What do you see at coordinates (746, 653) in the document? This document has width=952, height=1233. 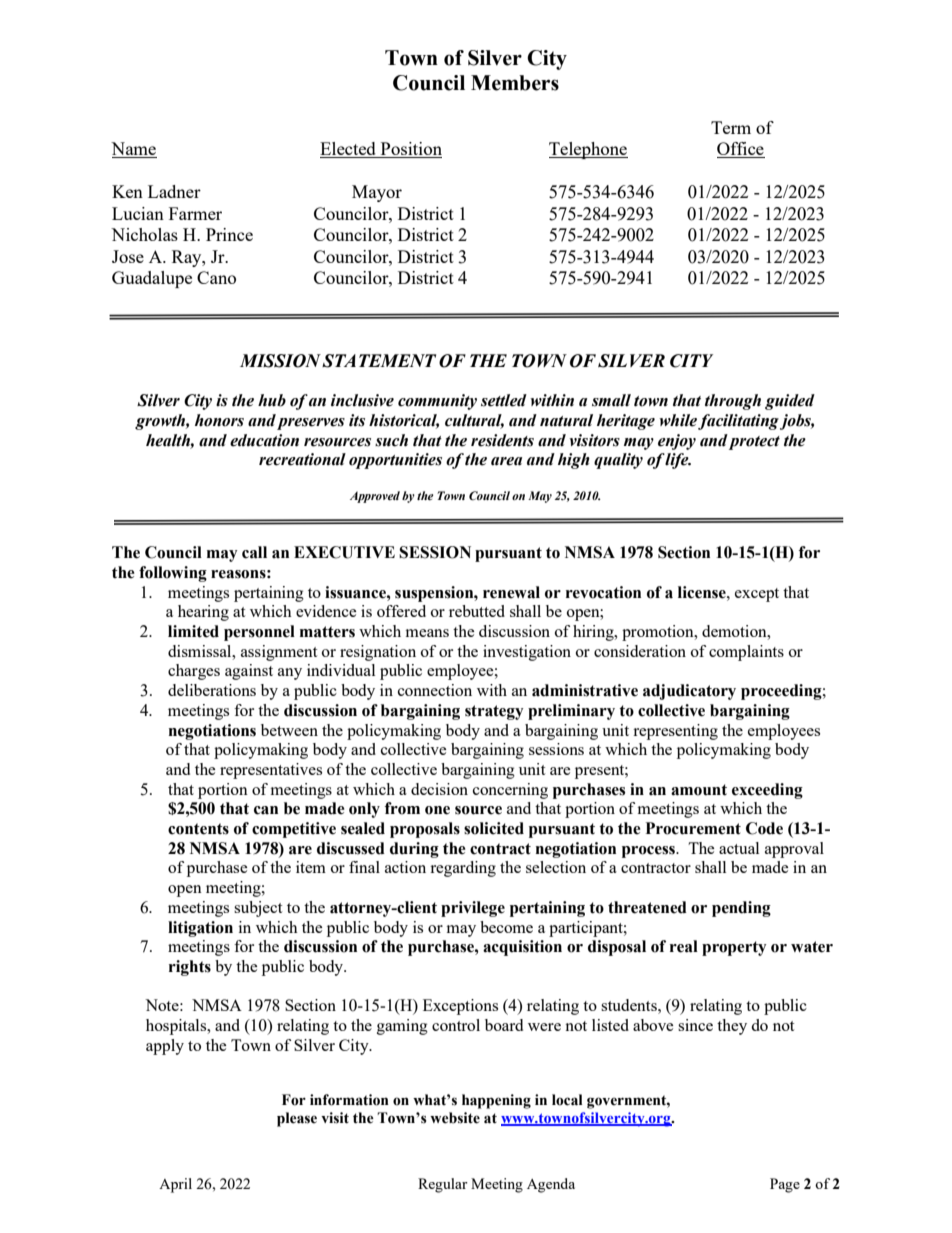 I see `complaints` at bounding box center [746, 653].
